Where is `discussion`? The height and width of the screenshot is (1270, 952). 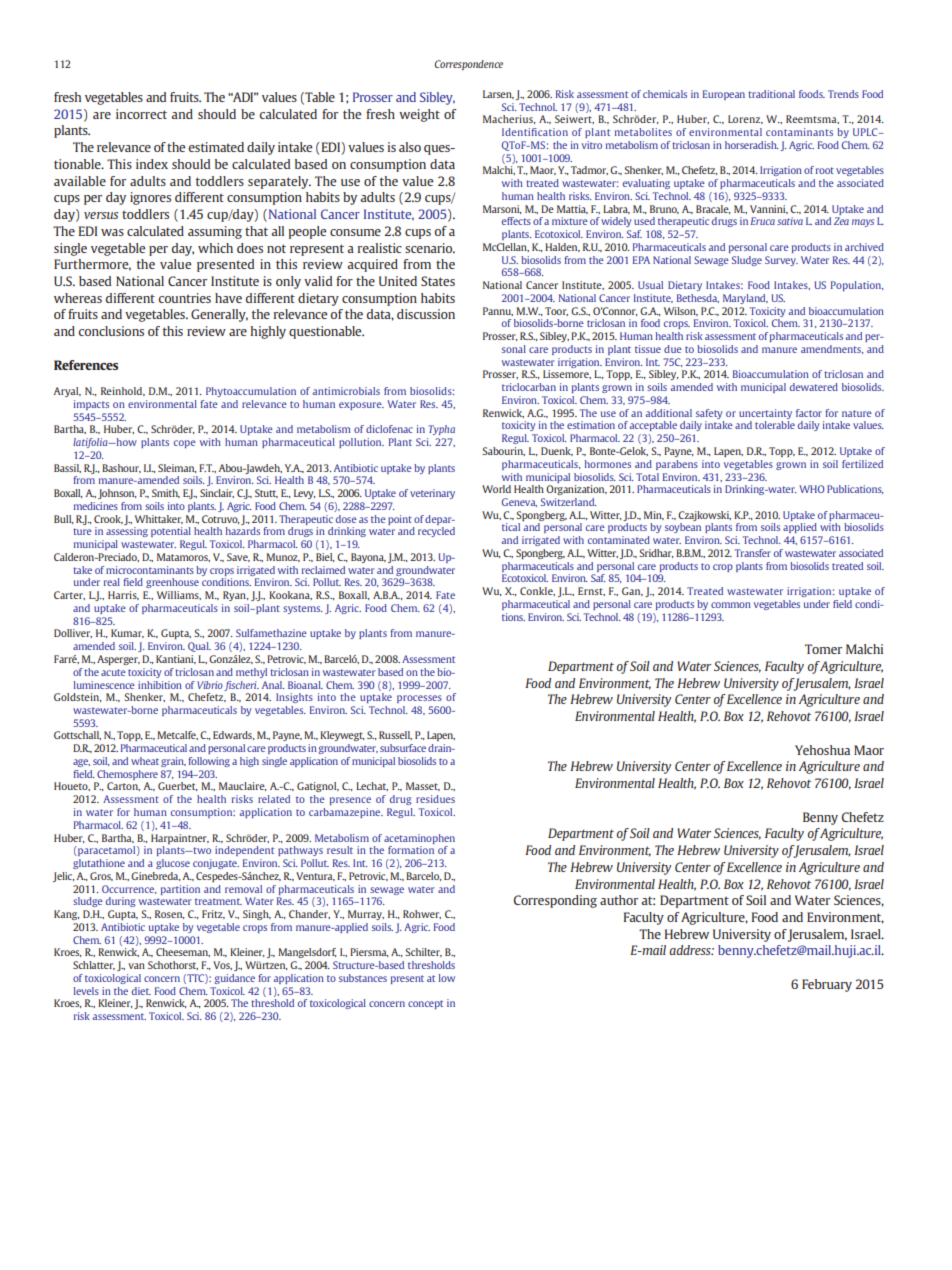 discussion is located at coordinates (426, 314).
